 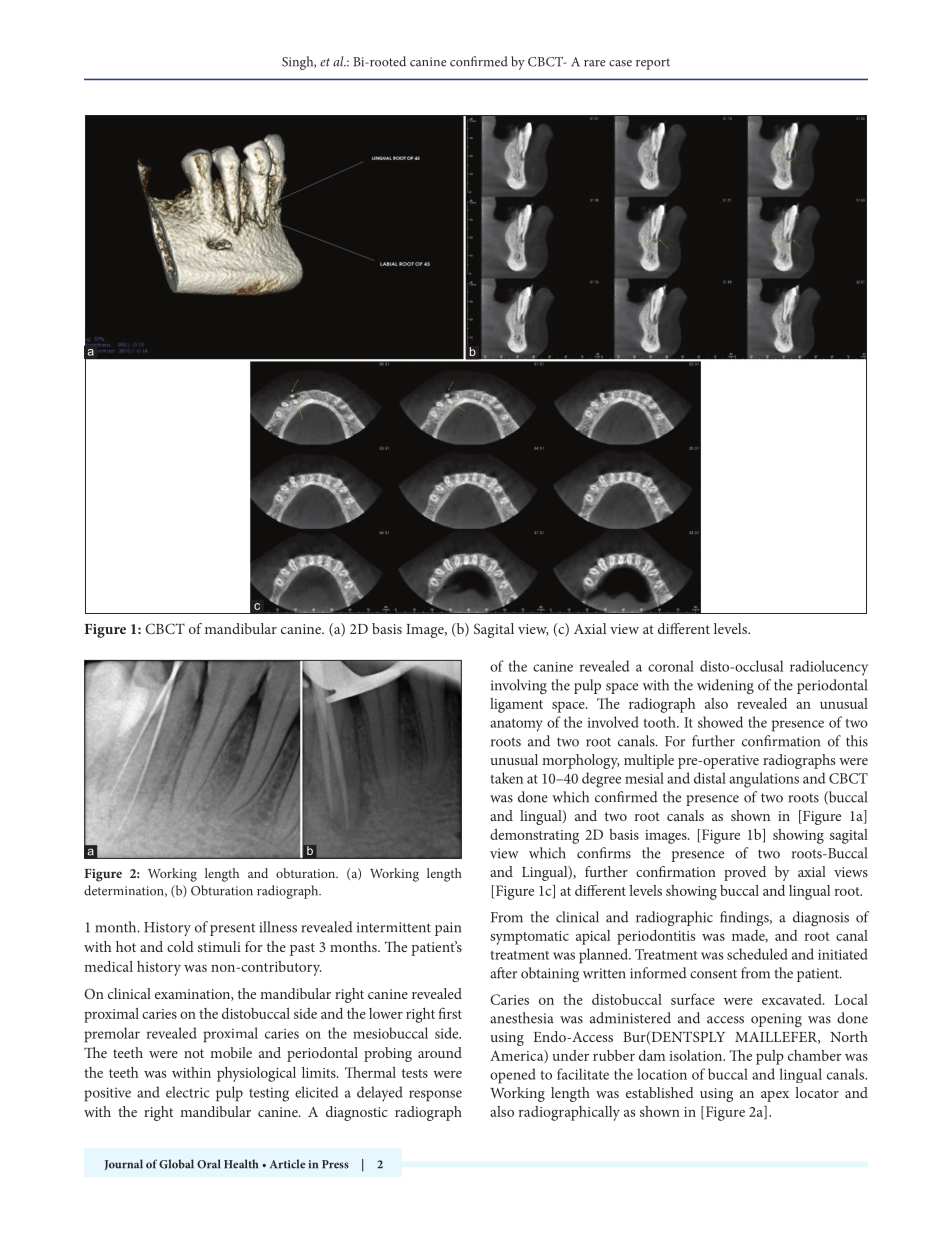 What do you see at coordinates (653, 64) in the page?
I see `report` at bounding box center [653, 64].
